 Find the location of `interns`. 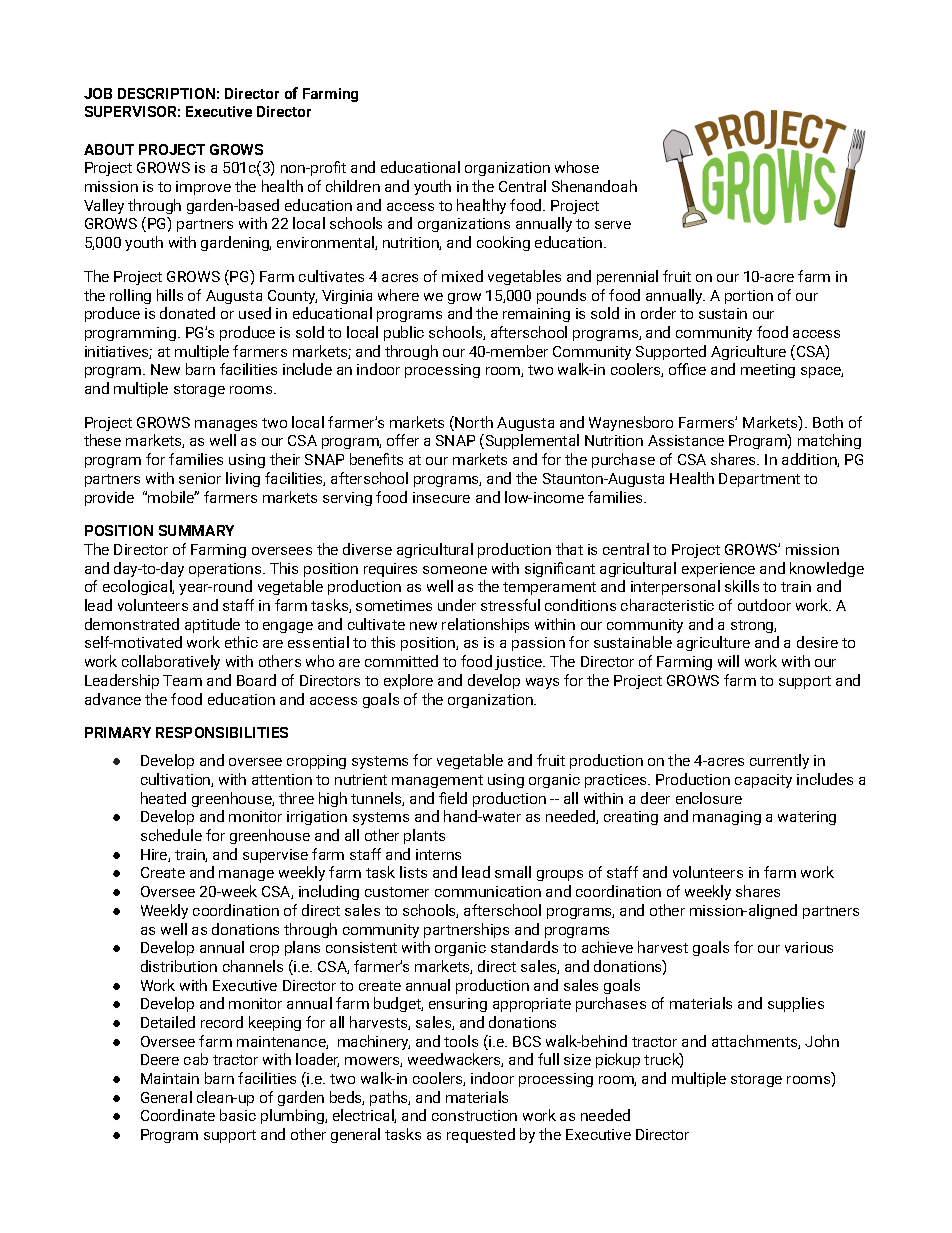

interns is located at coordinates (438, 854).
